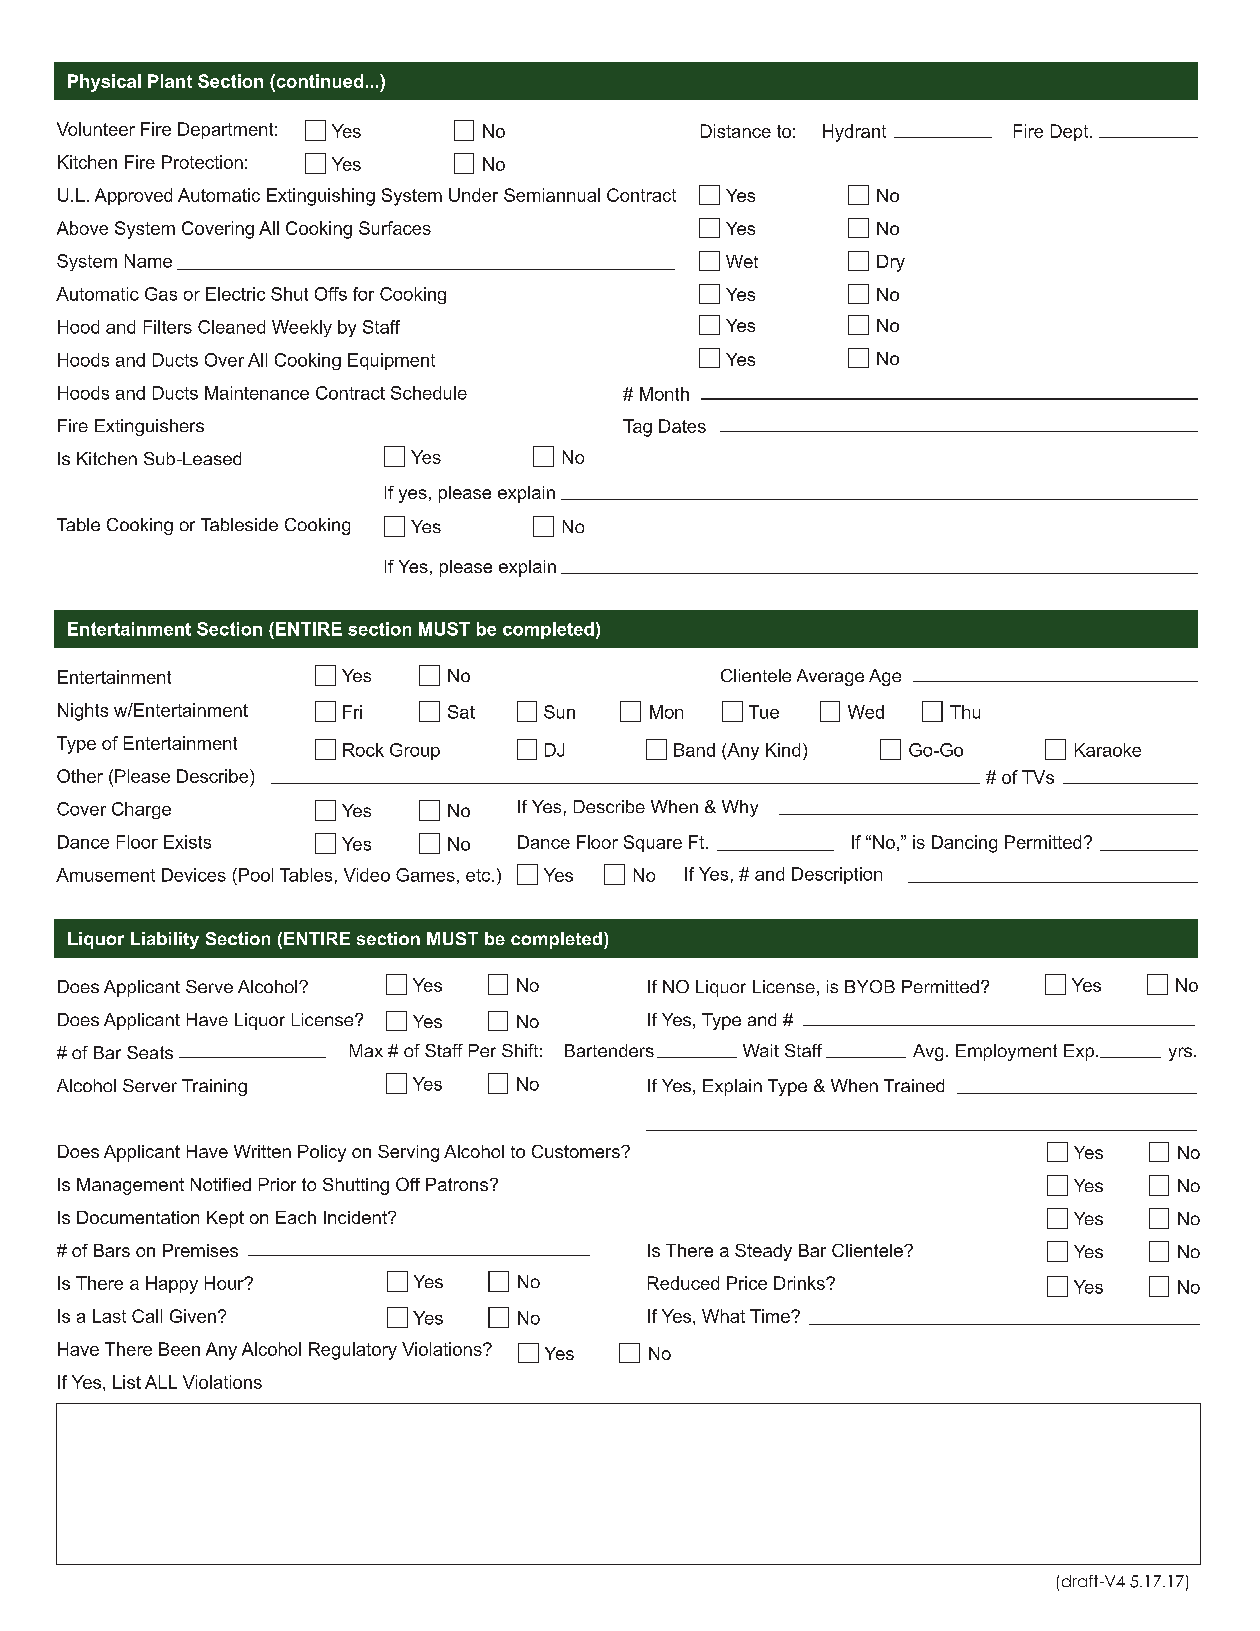 The image size is (1260, 1631). What do you see at coordinates (165, 940) in the page?
I see `Liability` at bounding box center [165, 940].
